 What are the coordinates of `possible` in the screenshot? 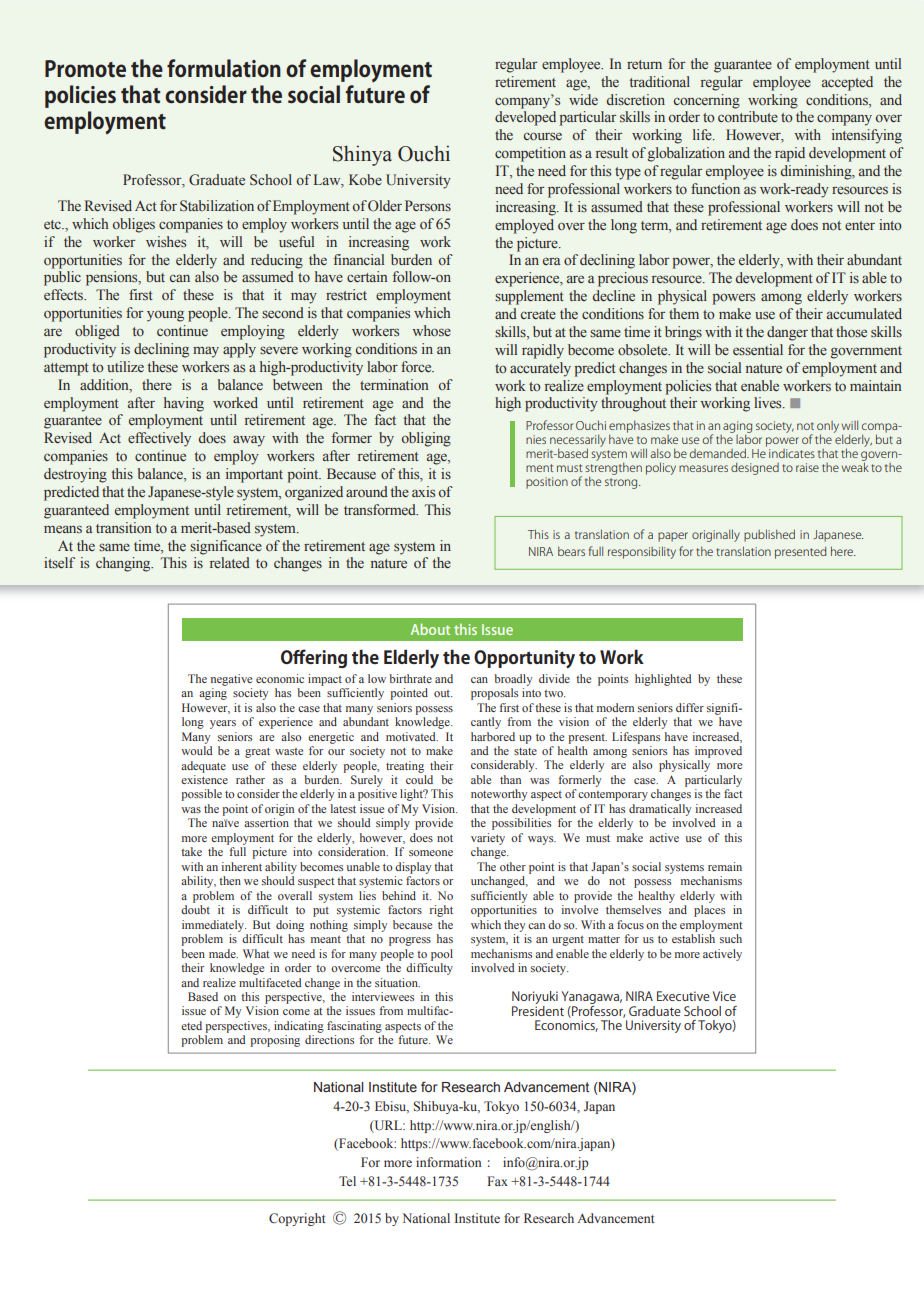 It's located at (201, 795).
